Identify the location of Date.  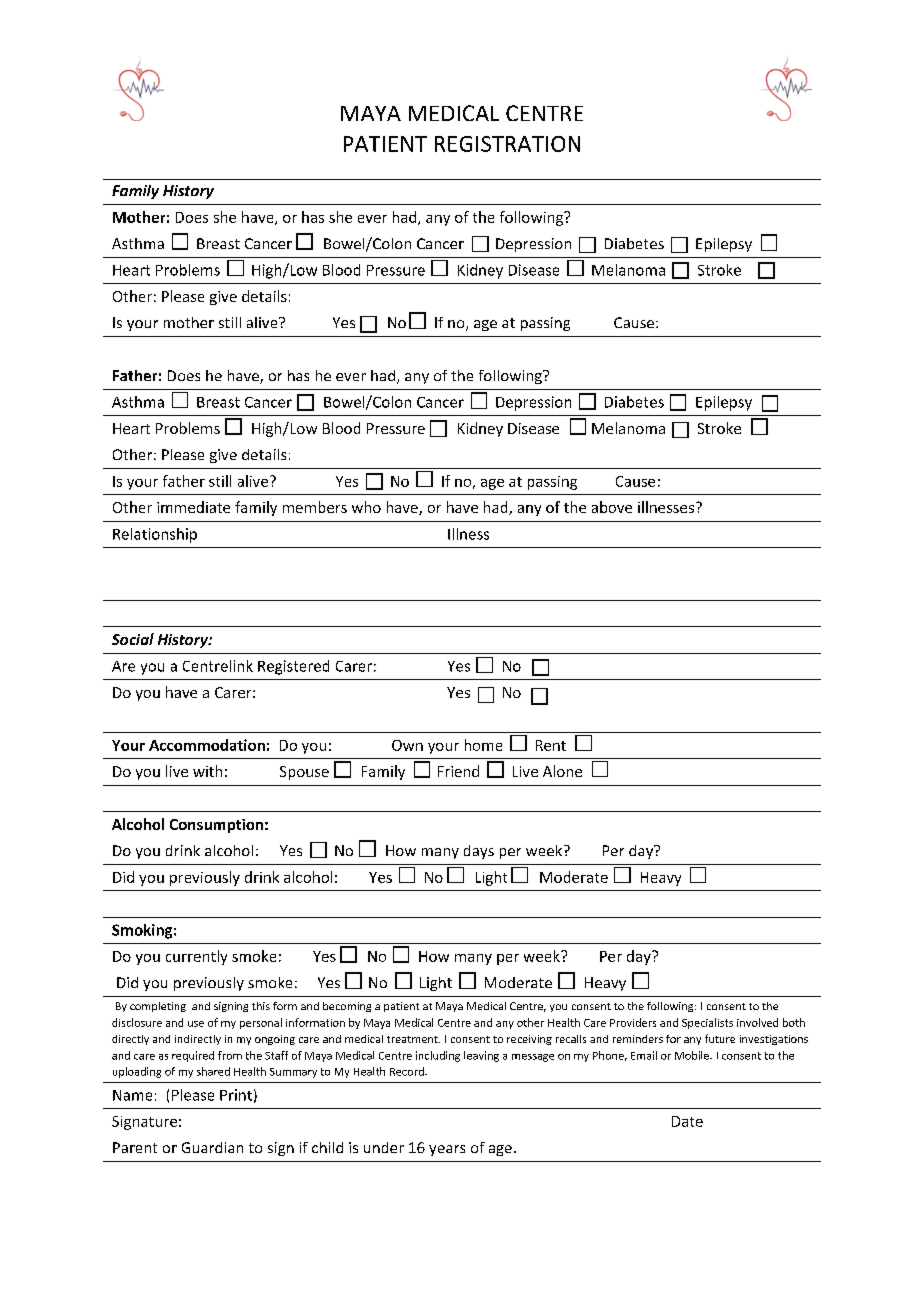
(687, 1121).
